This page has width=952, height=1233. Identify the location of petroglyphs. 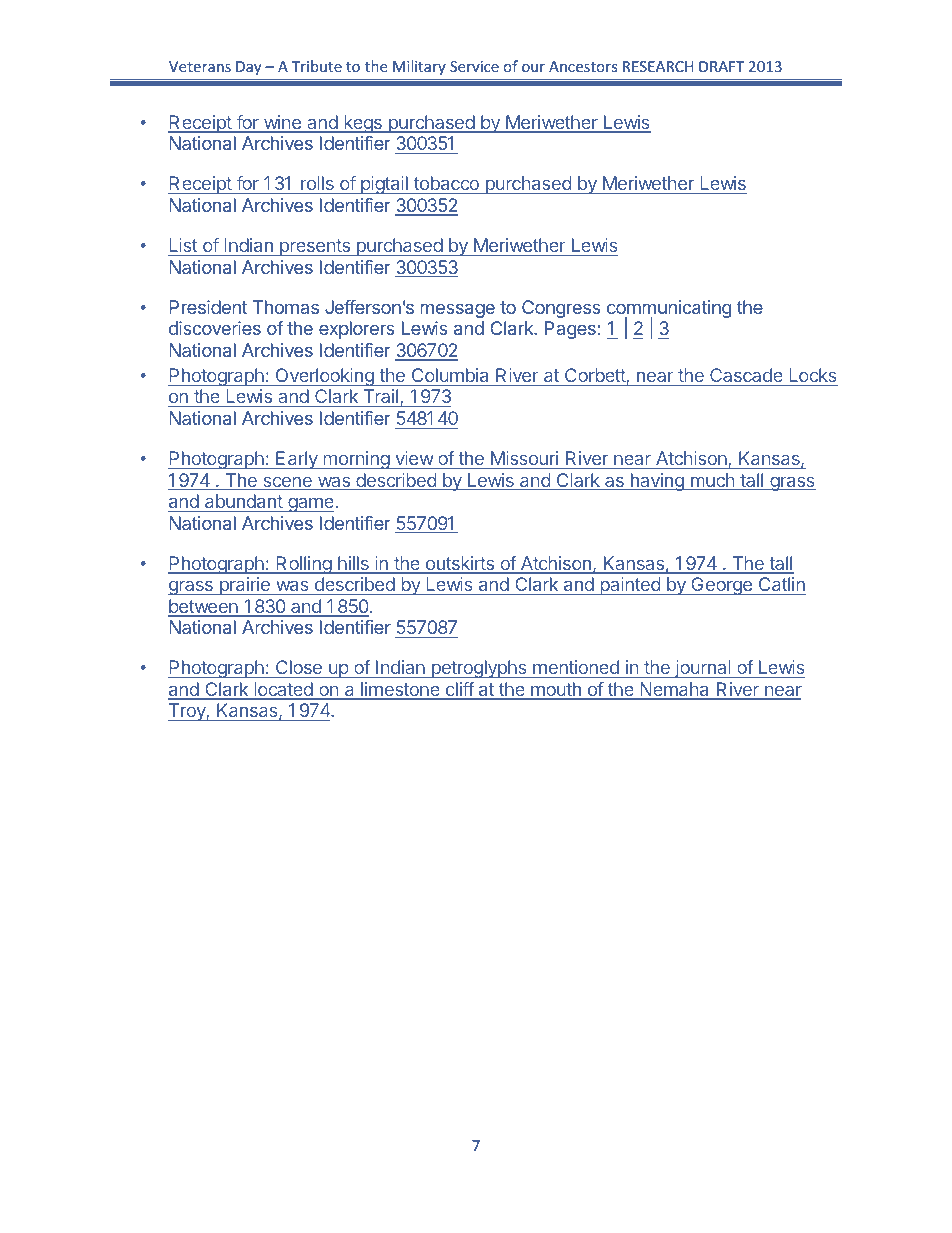
(479, 669).
